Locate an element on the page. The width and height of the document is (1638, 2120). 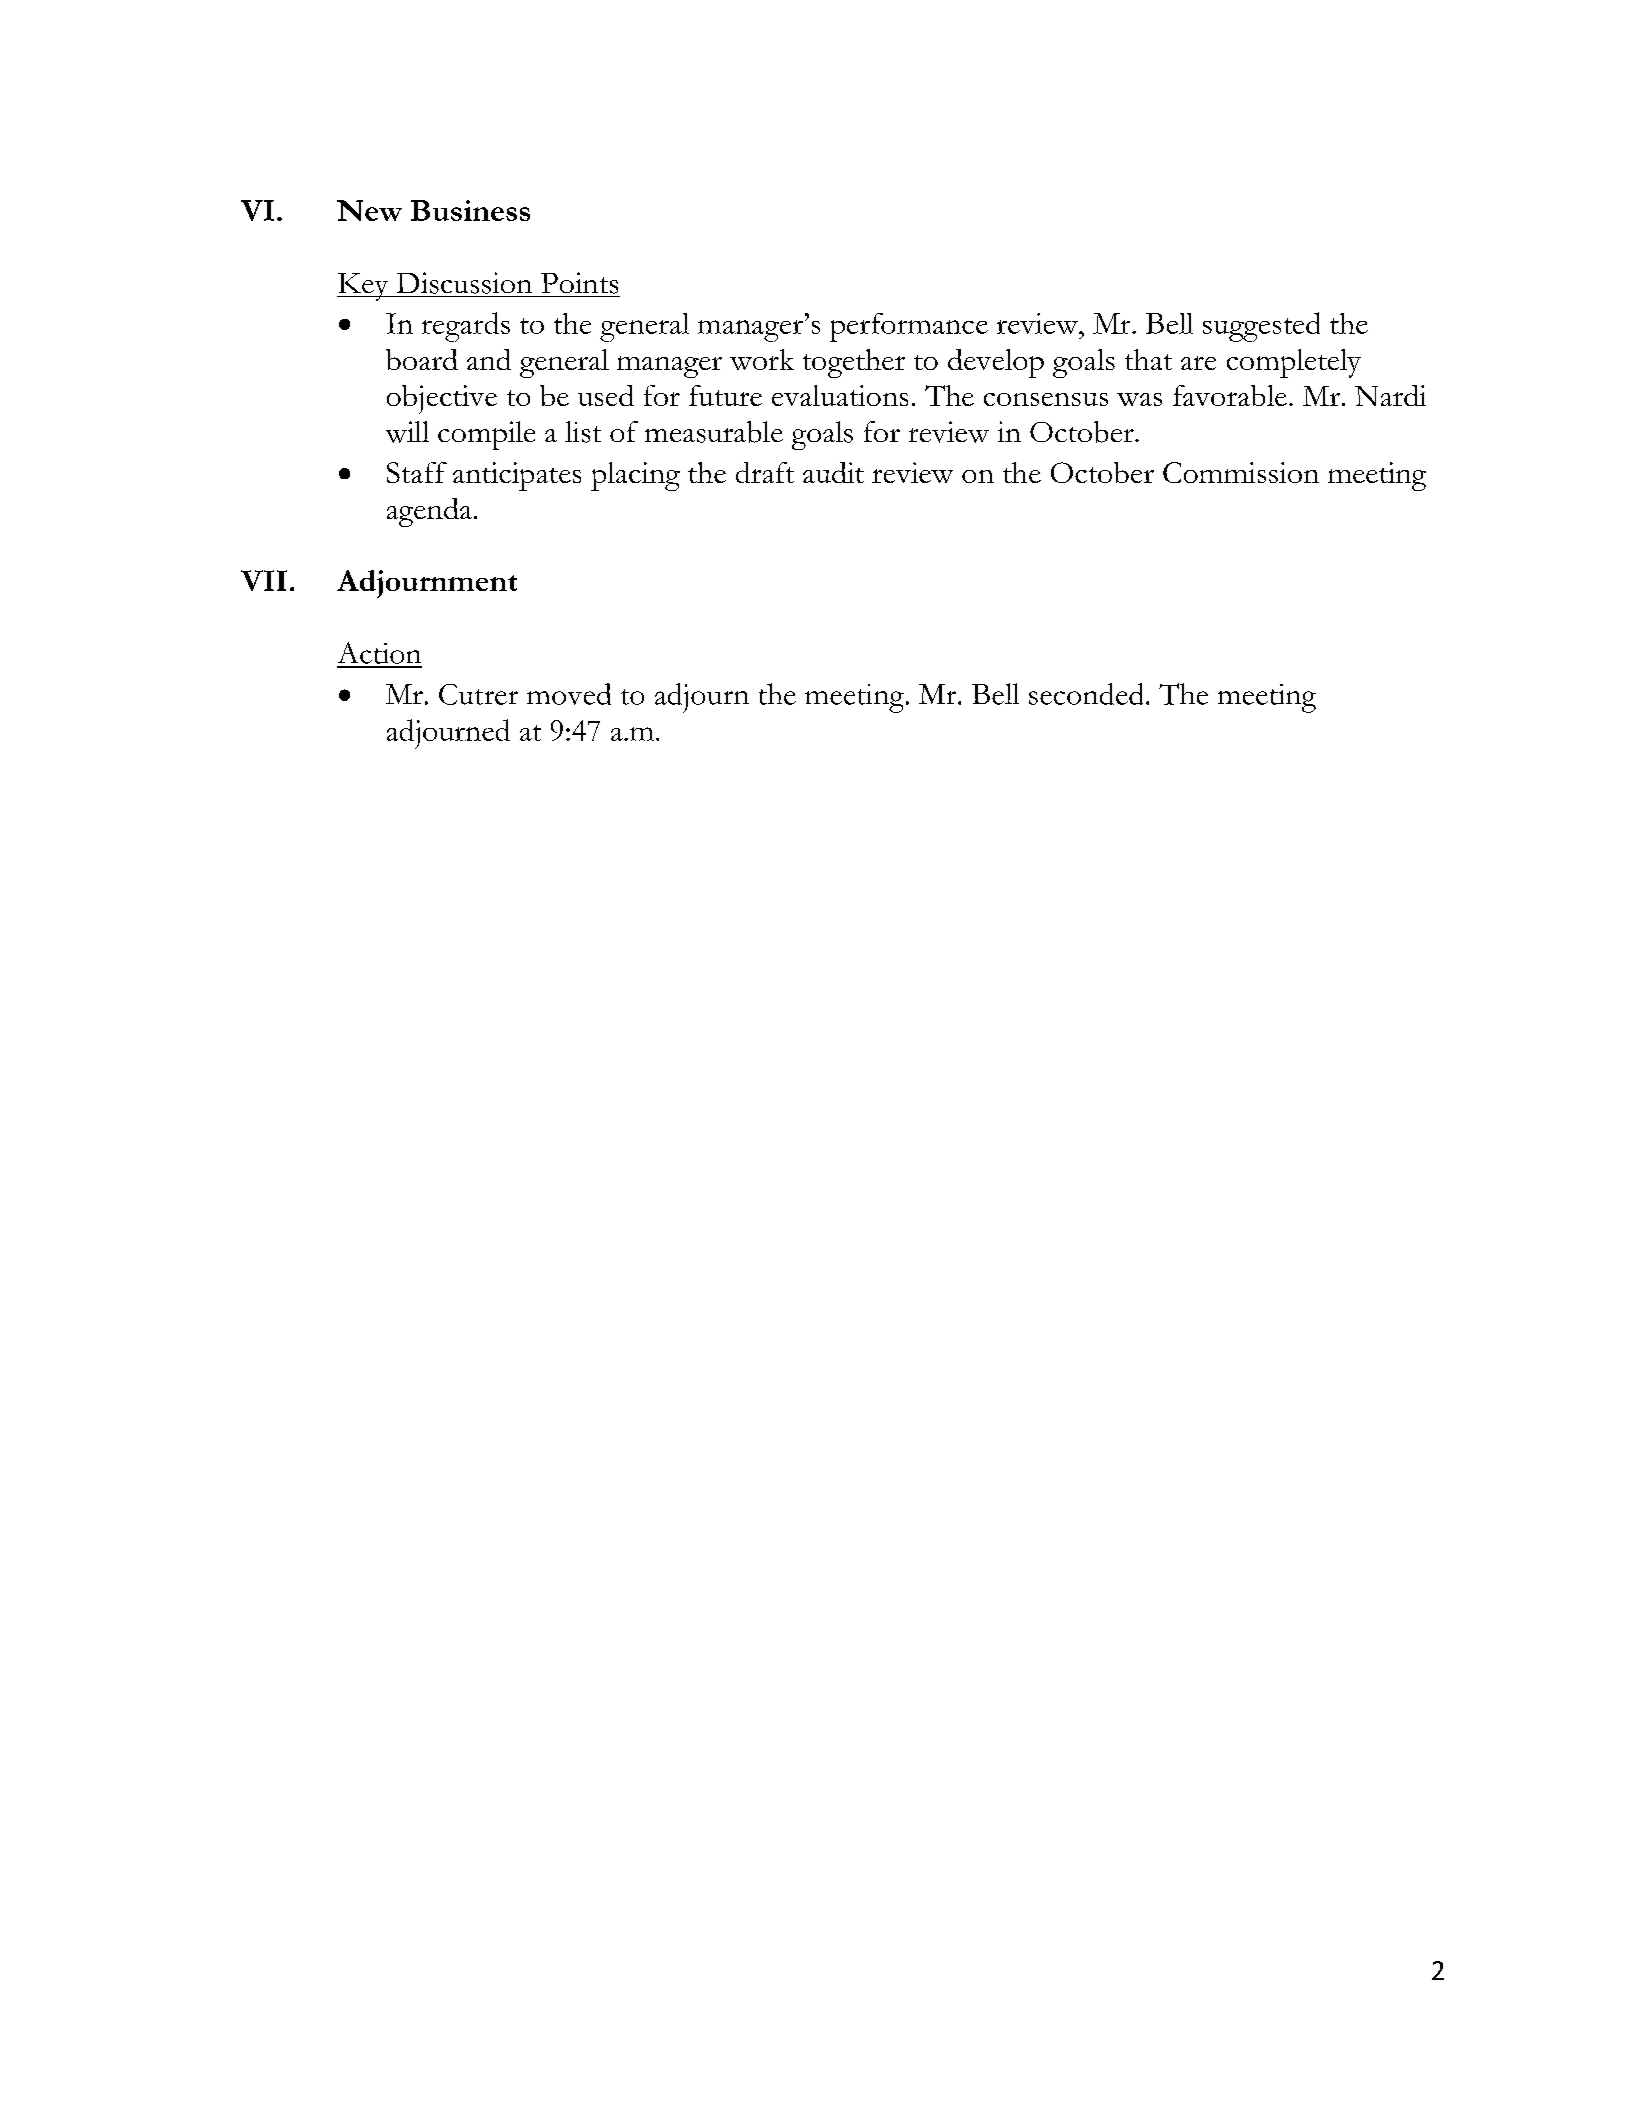
Commission is located at coordinates (1241, 472).
